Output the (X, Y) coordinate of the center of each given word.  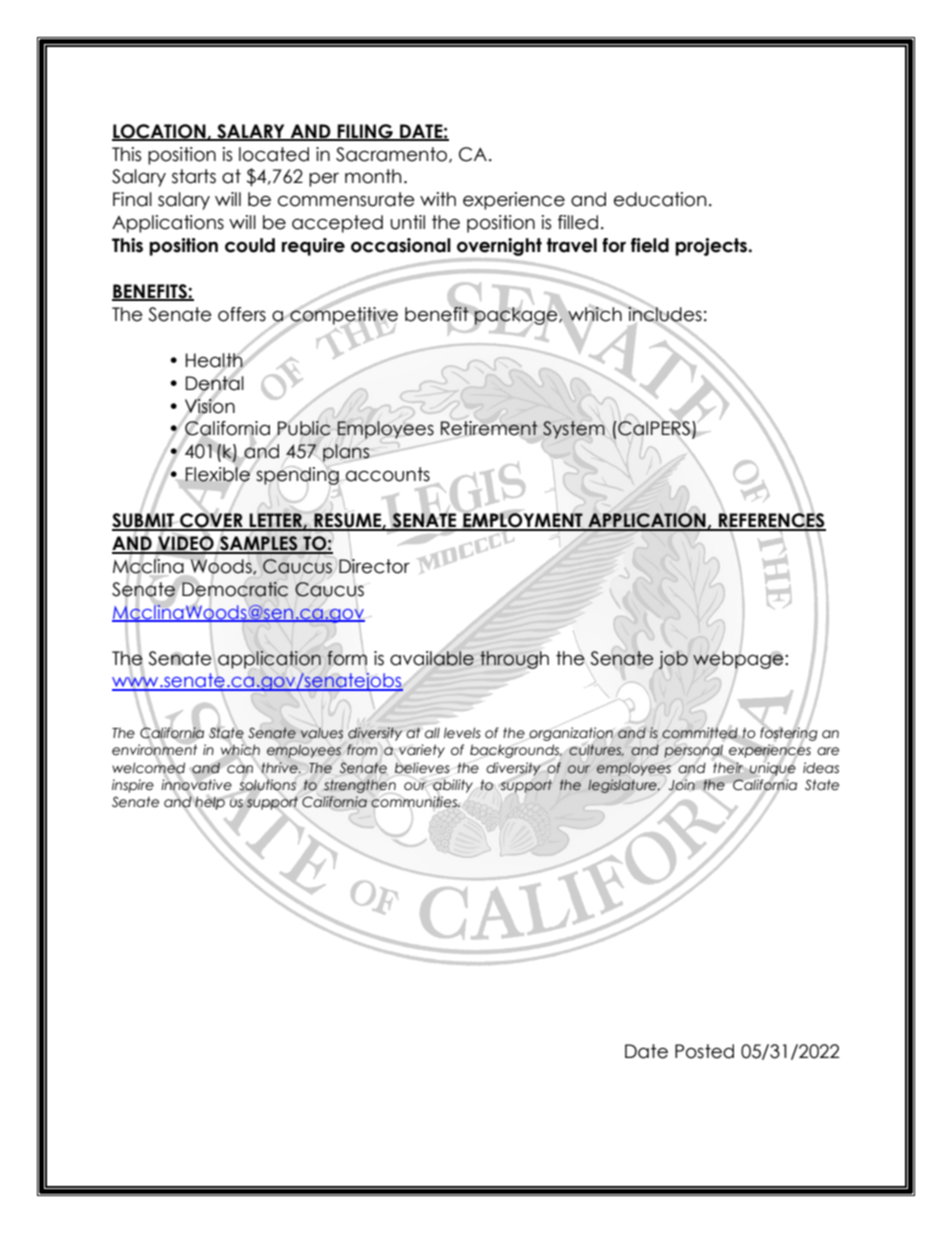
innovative (196, 784)
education (660, 199)
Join (681, 784)
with (438, 199)
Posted (704, 1051)
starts (194, 176)
